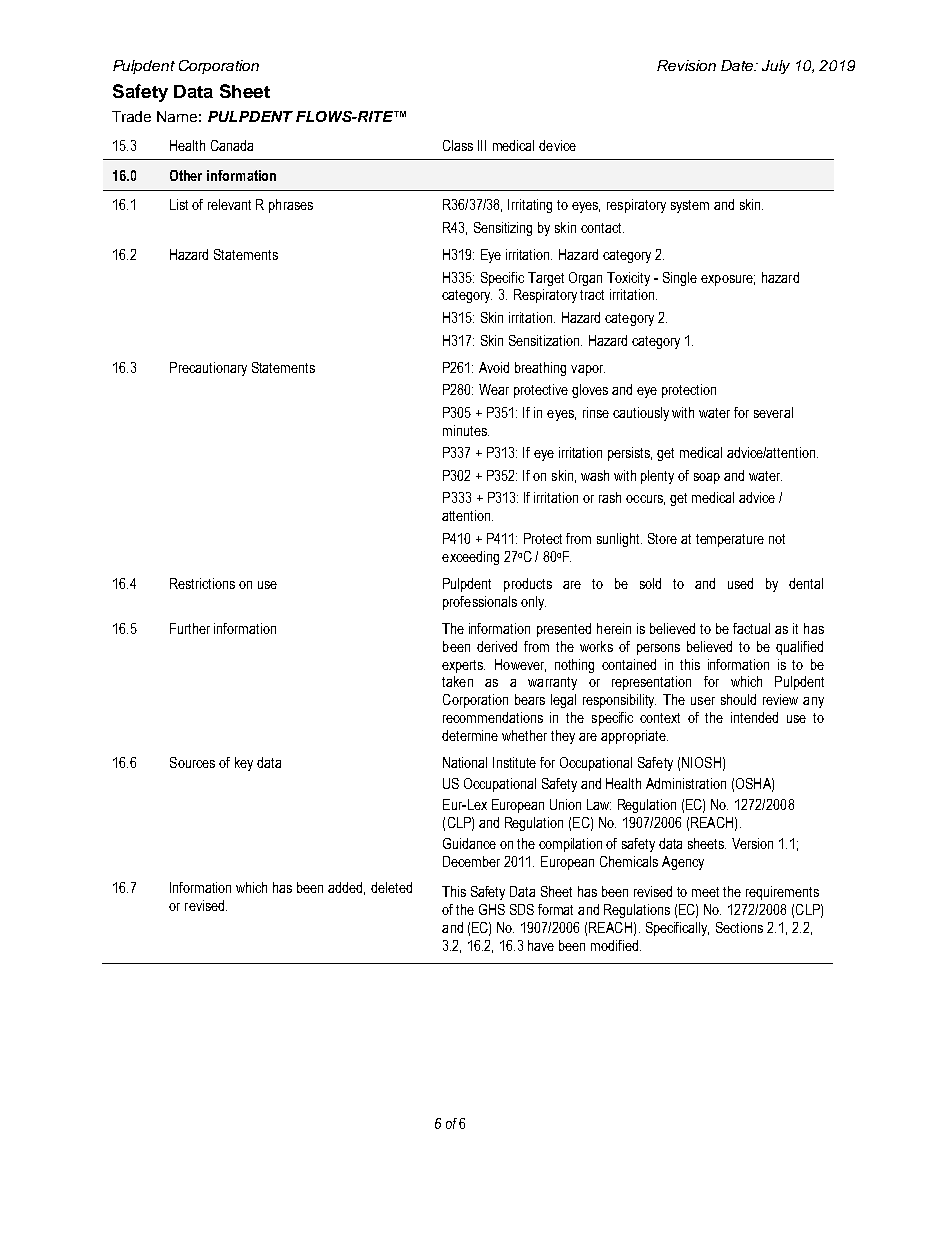 The height and width of the screenshot is (1233, 952). Describe the element at coordinates (346, 888) in the screenshot. I see `added` at that location.
